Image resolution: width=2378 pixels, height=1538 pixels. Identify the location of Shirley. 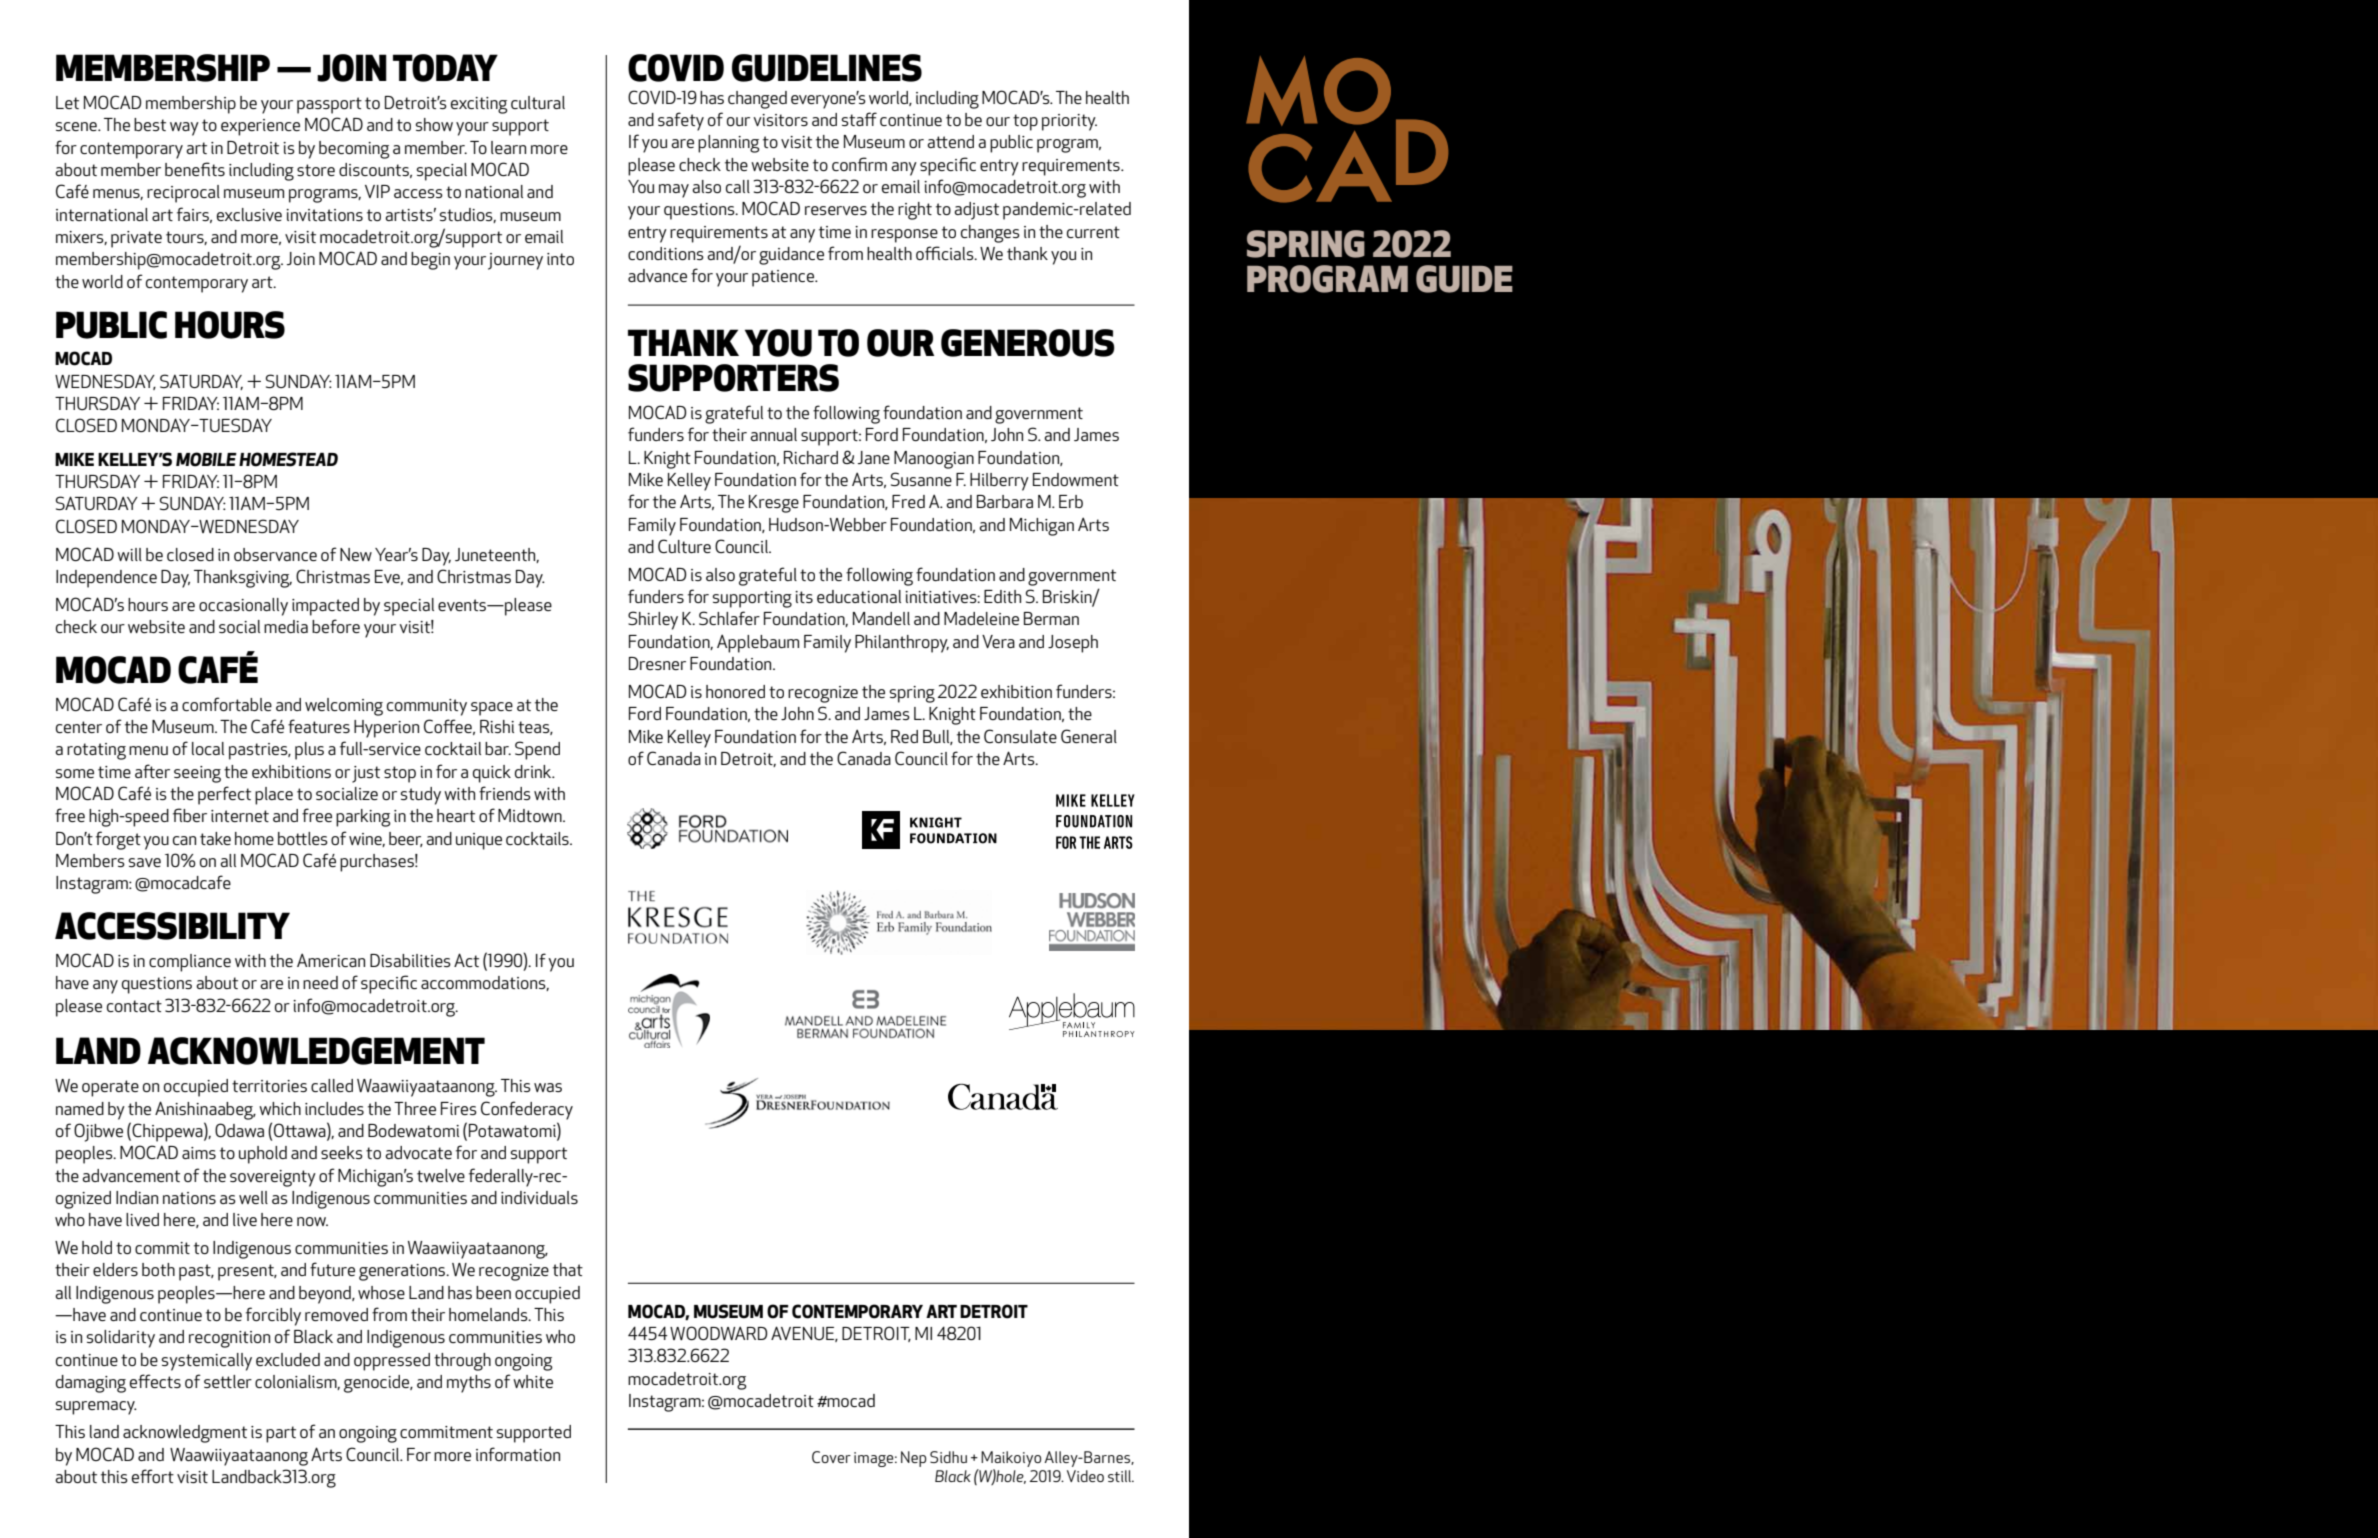
(653, 620).
